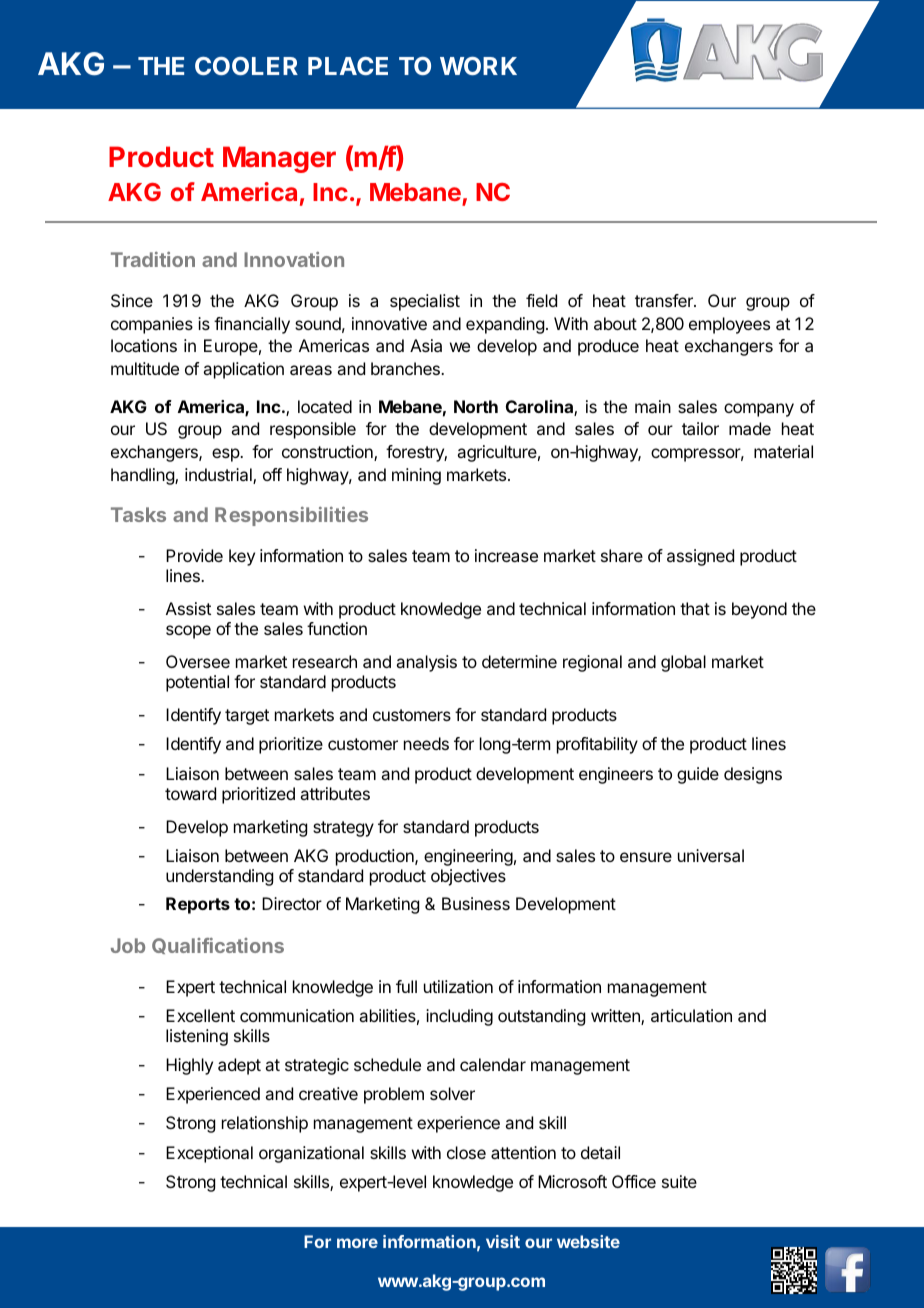 Image resolution: width=924 pixels, height=1308 pixels. Describe the element at coordinates (246, 66) in the screenshot. I see `COOLER` at that location.
